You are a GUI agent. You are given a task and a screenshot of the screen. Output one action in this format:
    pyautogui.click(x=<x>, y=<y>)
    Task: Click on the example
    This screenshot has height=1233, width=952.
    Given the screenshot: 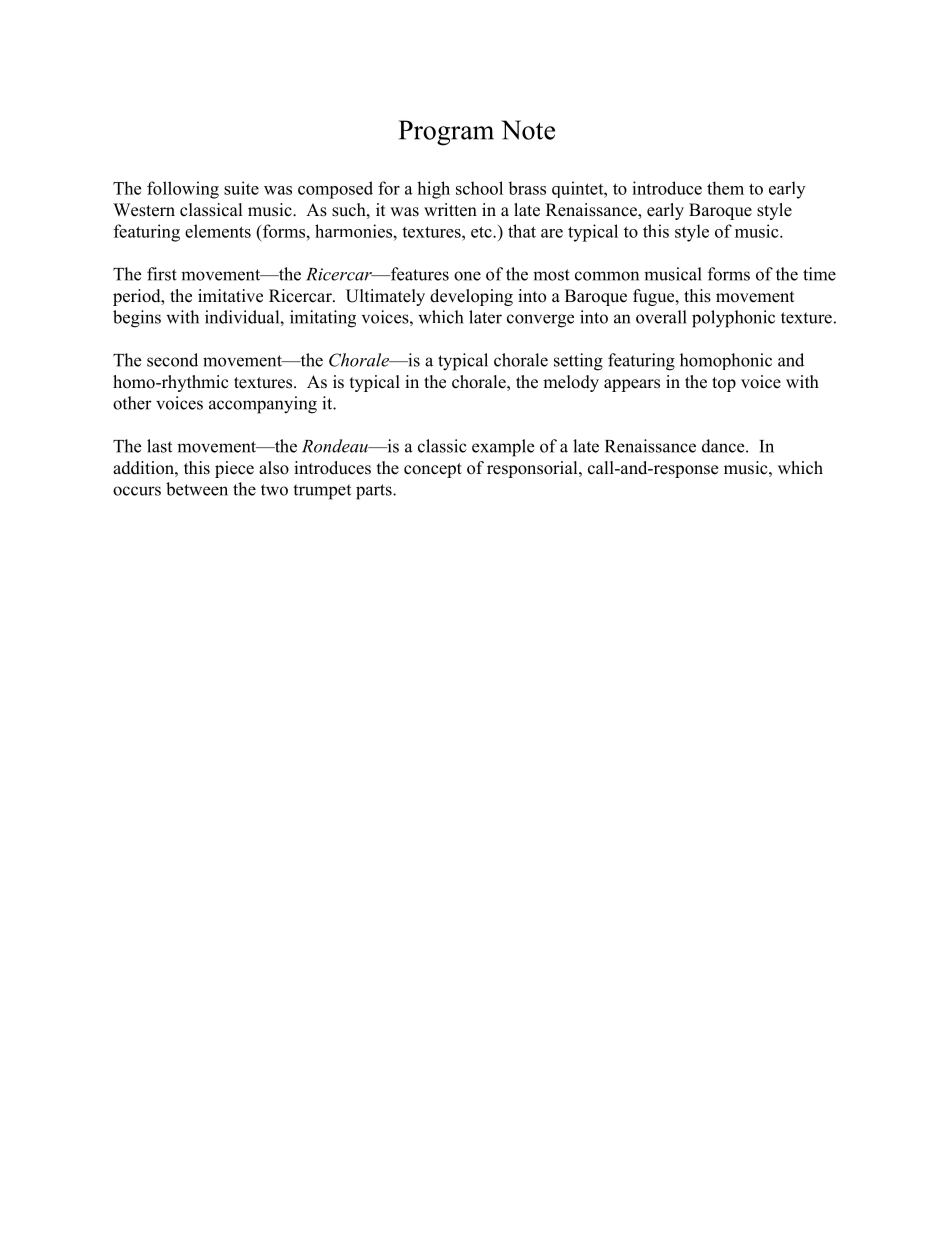 What is the action you would take?
    pyautogui.click(x=503, y=448)
